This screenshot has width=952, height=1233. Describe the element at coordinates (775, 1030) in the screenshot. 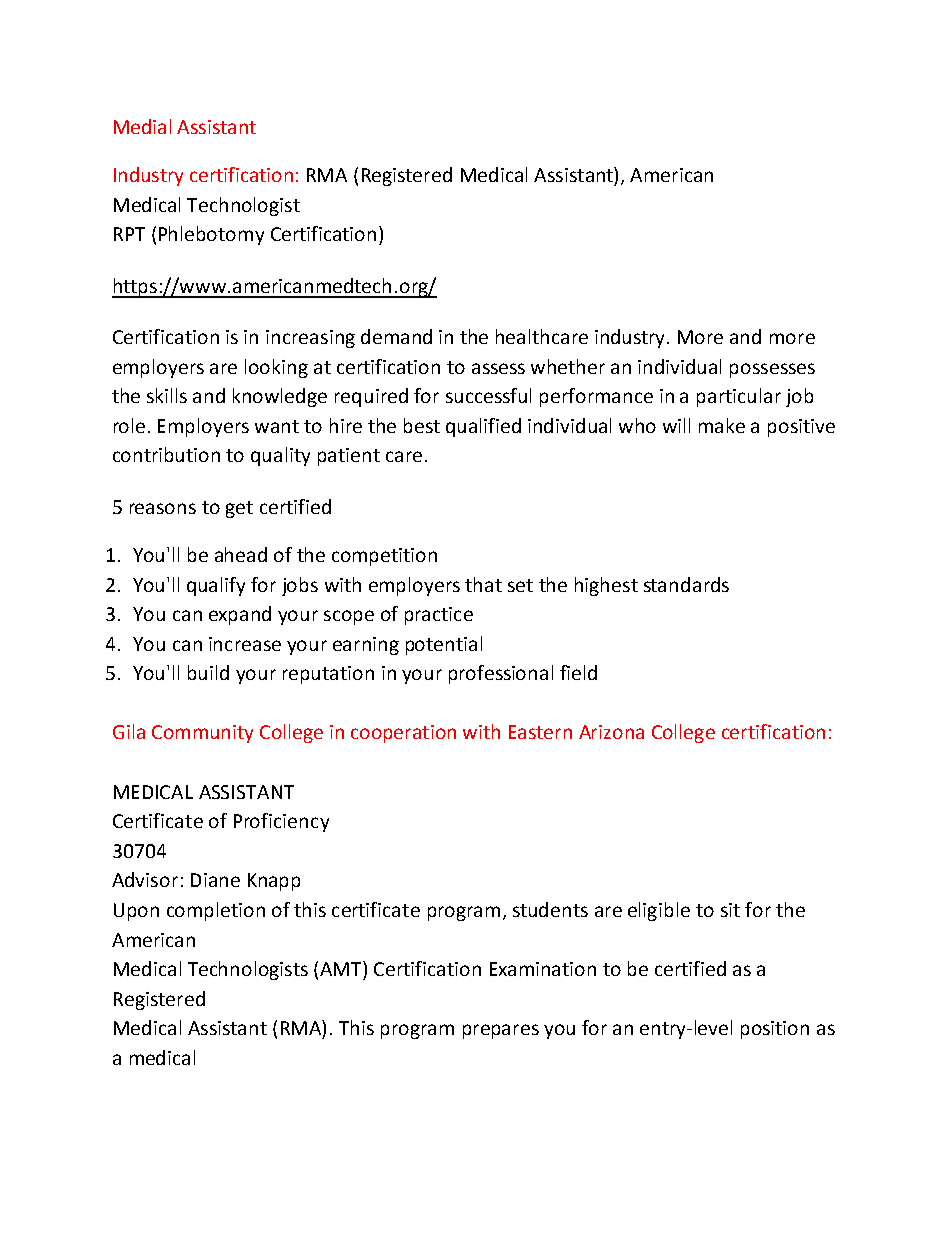

I see `position` at that location.
